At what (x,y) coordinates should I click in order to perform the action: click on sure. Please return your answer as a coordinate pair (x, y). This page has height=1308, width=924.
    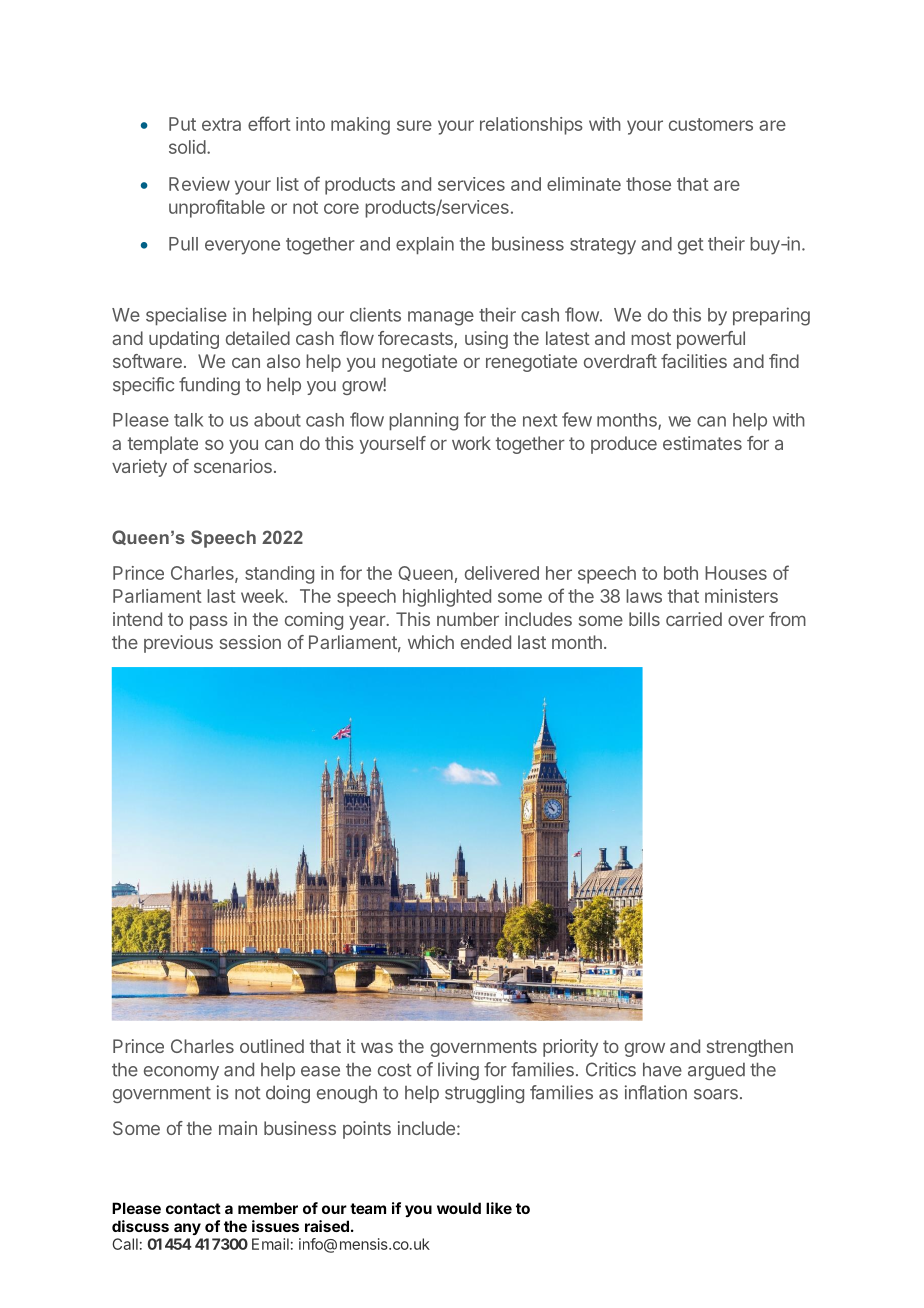
    Looking at the image, I should click on (414, 125).
